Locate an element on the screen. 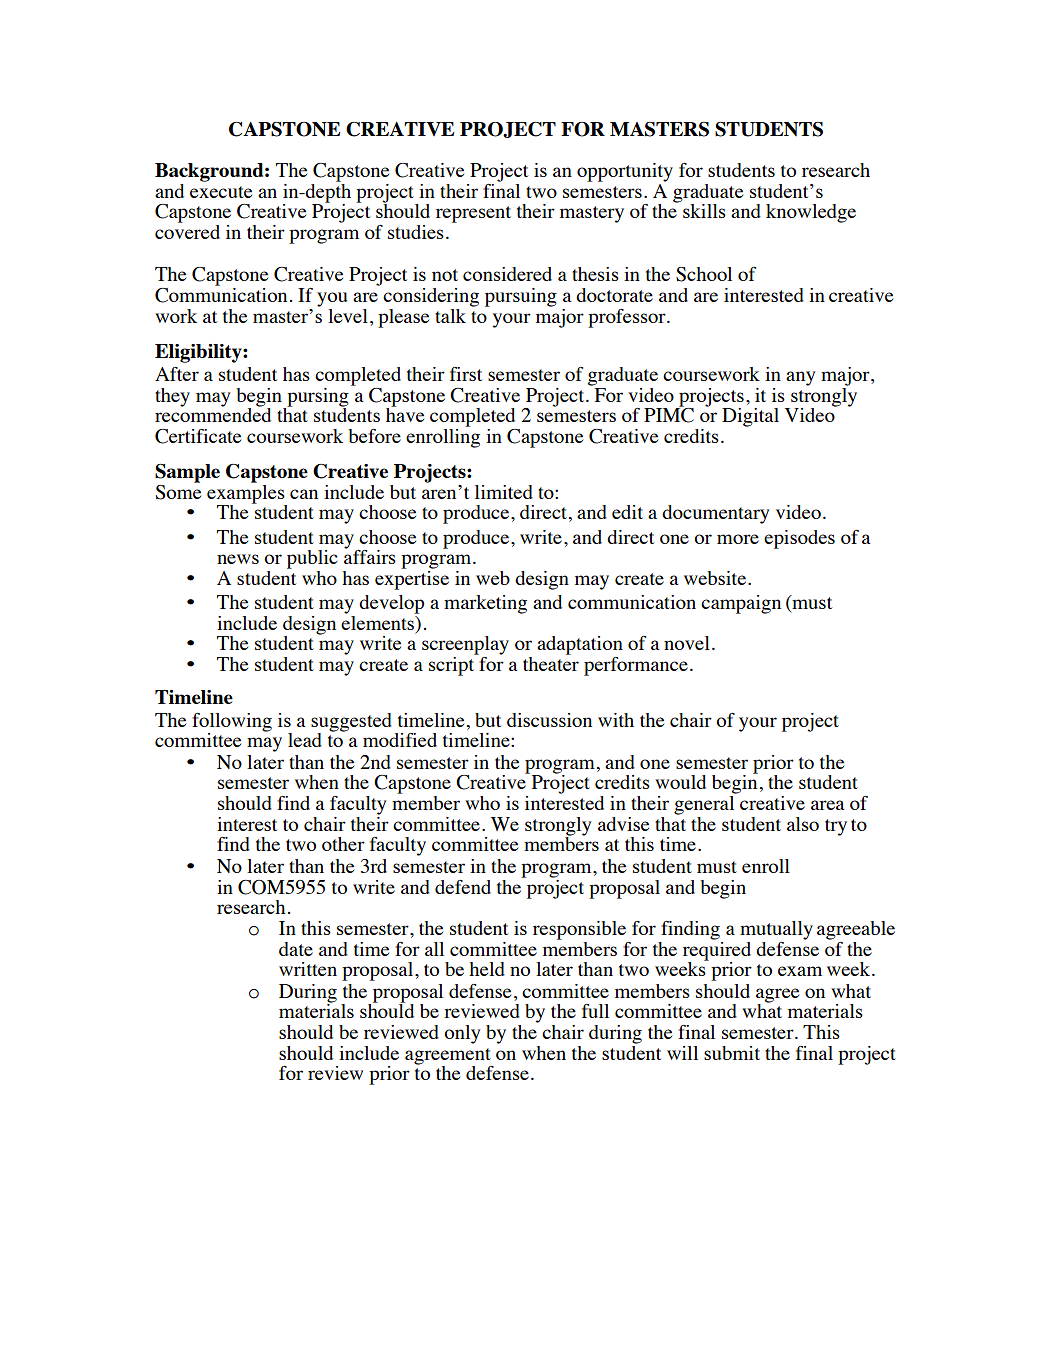  skills is located at coordinates (704, 211).
